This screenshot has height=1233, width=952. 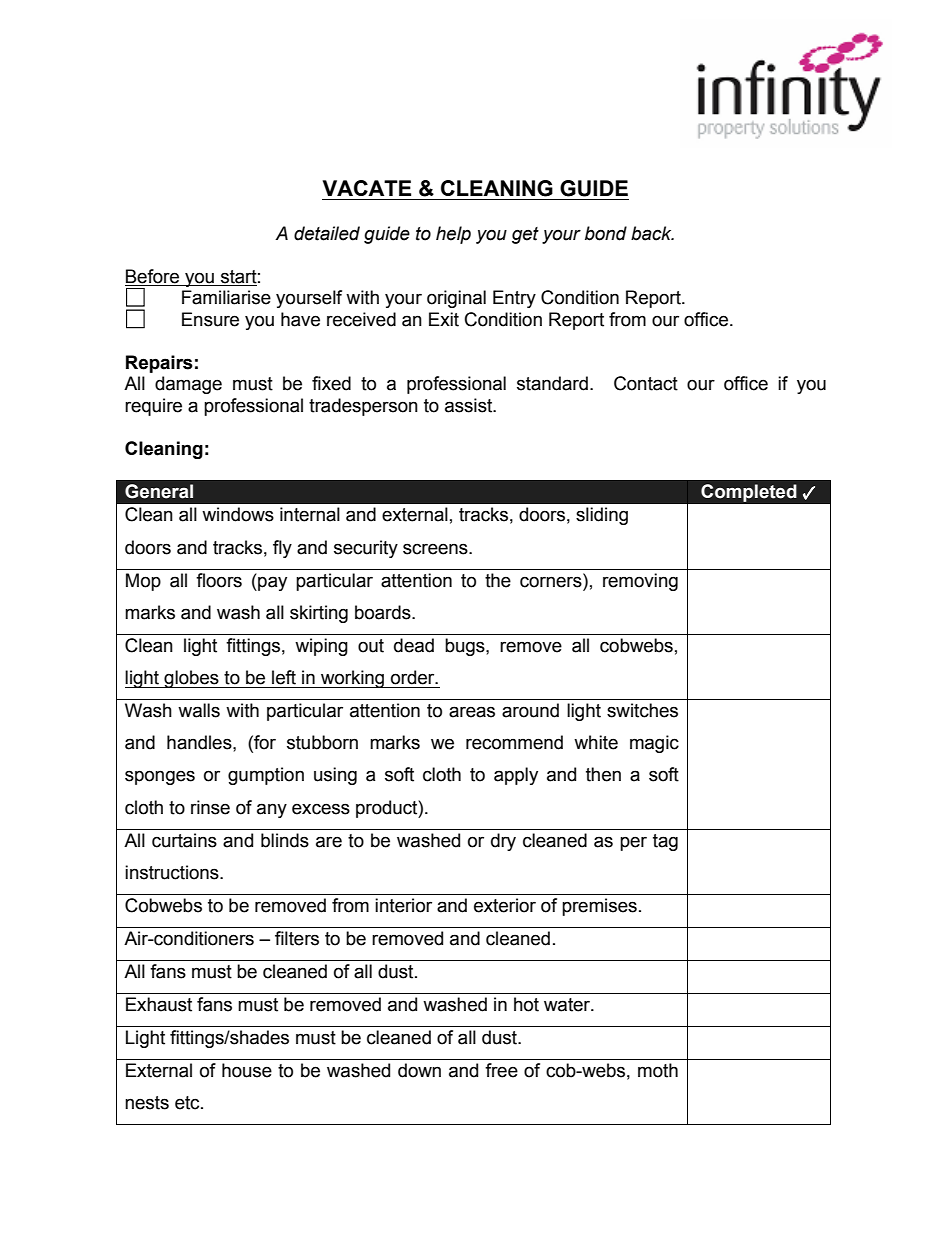 What do you see at coordinates (453, 235) in the screenshot?
I see `help` at bounding box center [453, 235].
